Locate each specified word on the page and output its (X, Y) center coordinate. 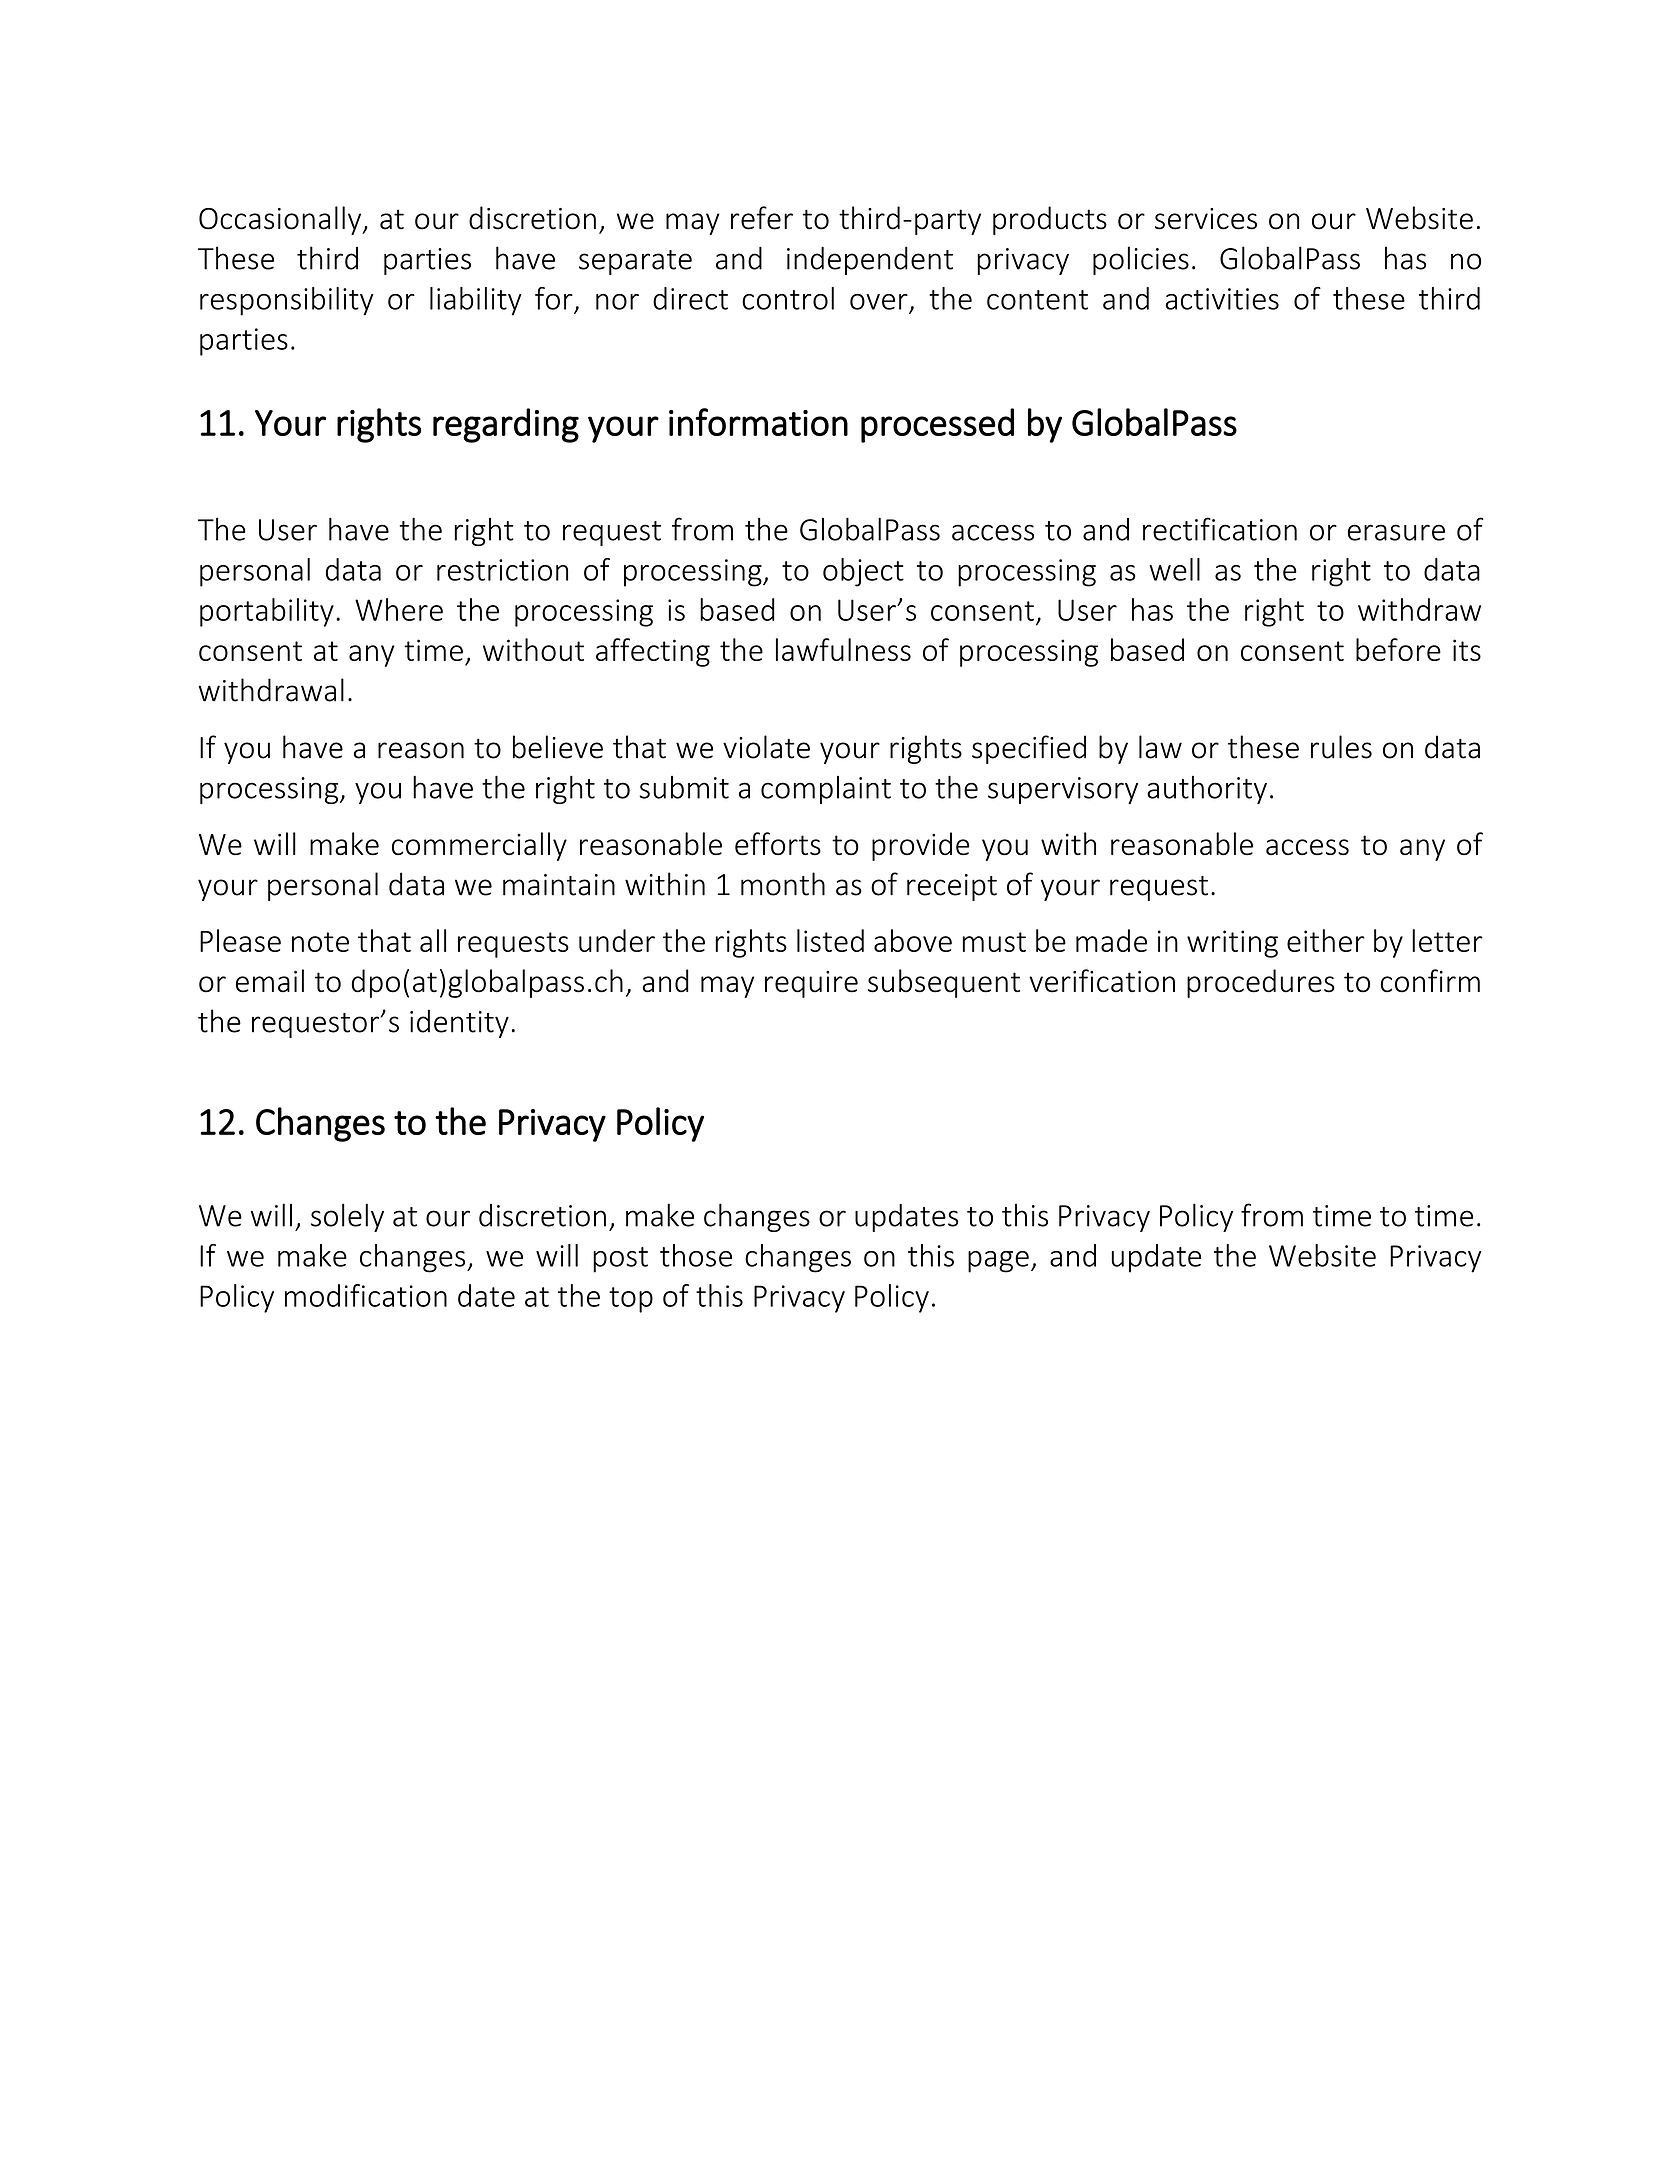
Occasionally (281, 220)
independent (870, 260)
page (998, 1262)
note (320, 942)
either (1326, 940)
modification (366, 1295)
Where (399, 609)
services (1206, 219)
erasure (1396, 532)
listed (830, 940)
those (696, 1255)
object (863, 572)
